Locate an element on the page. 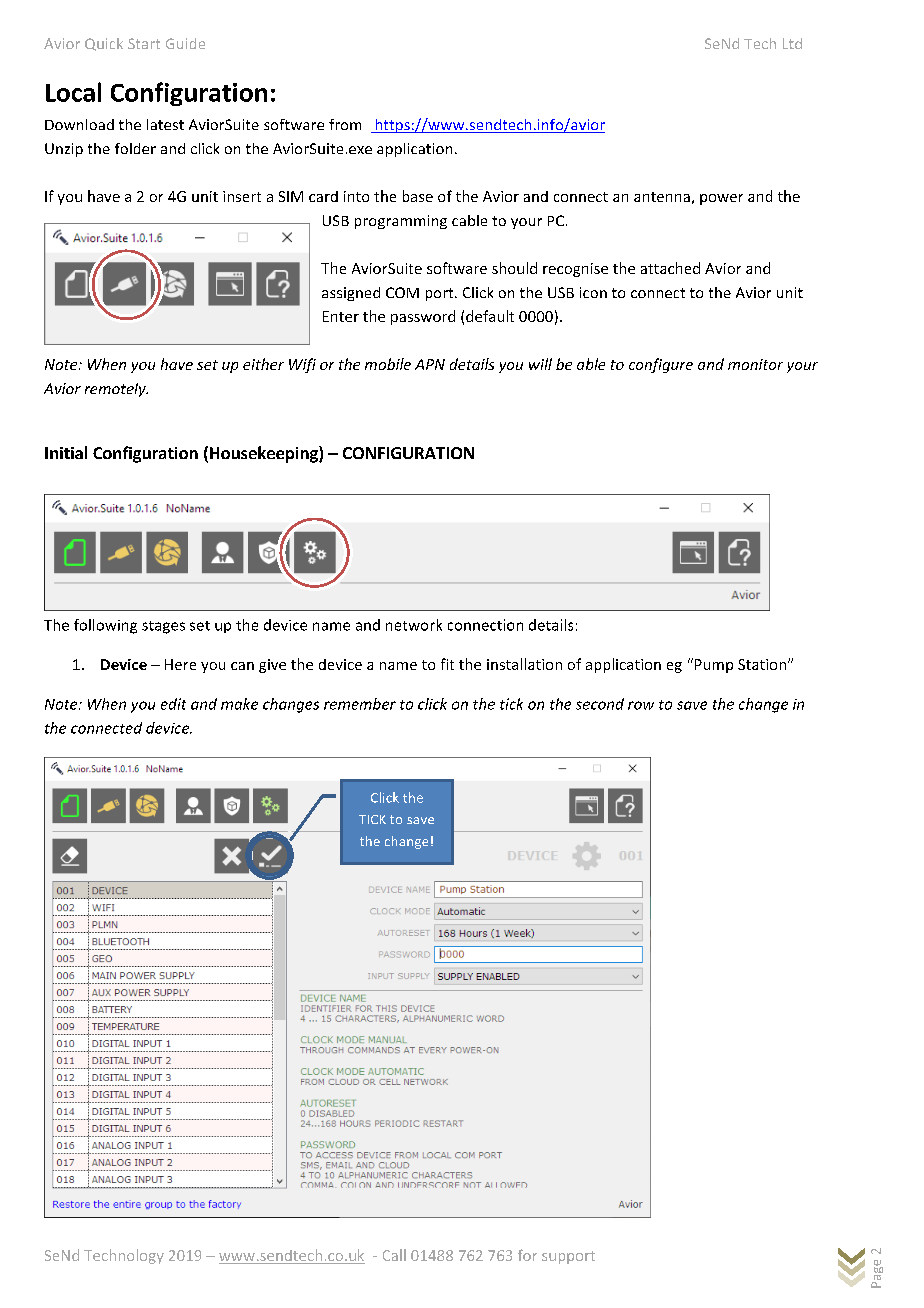 Image resolution: width=924 pixels, height=1308 pixels. Call is located at coordinates (394, 1255).
